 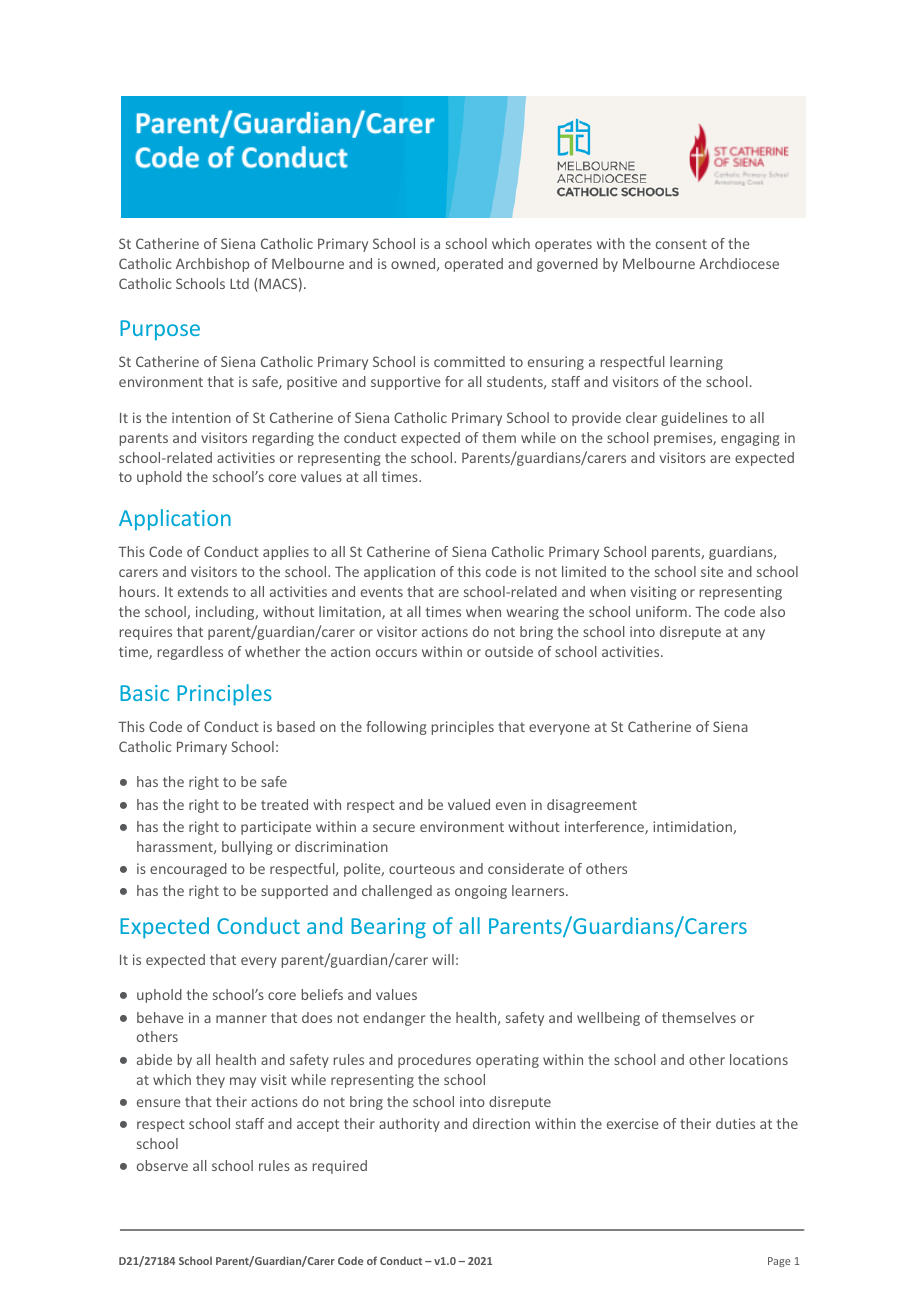 What do you see at coordinates (286, 553) in the screenshot?
I see `applies` at bounding box center [286, 553].
